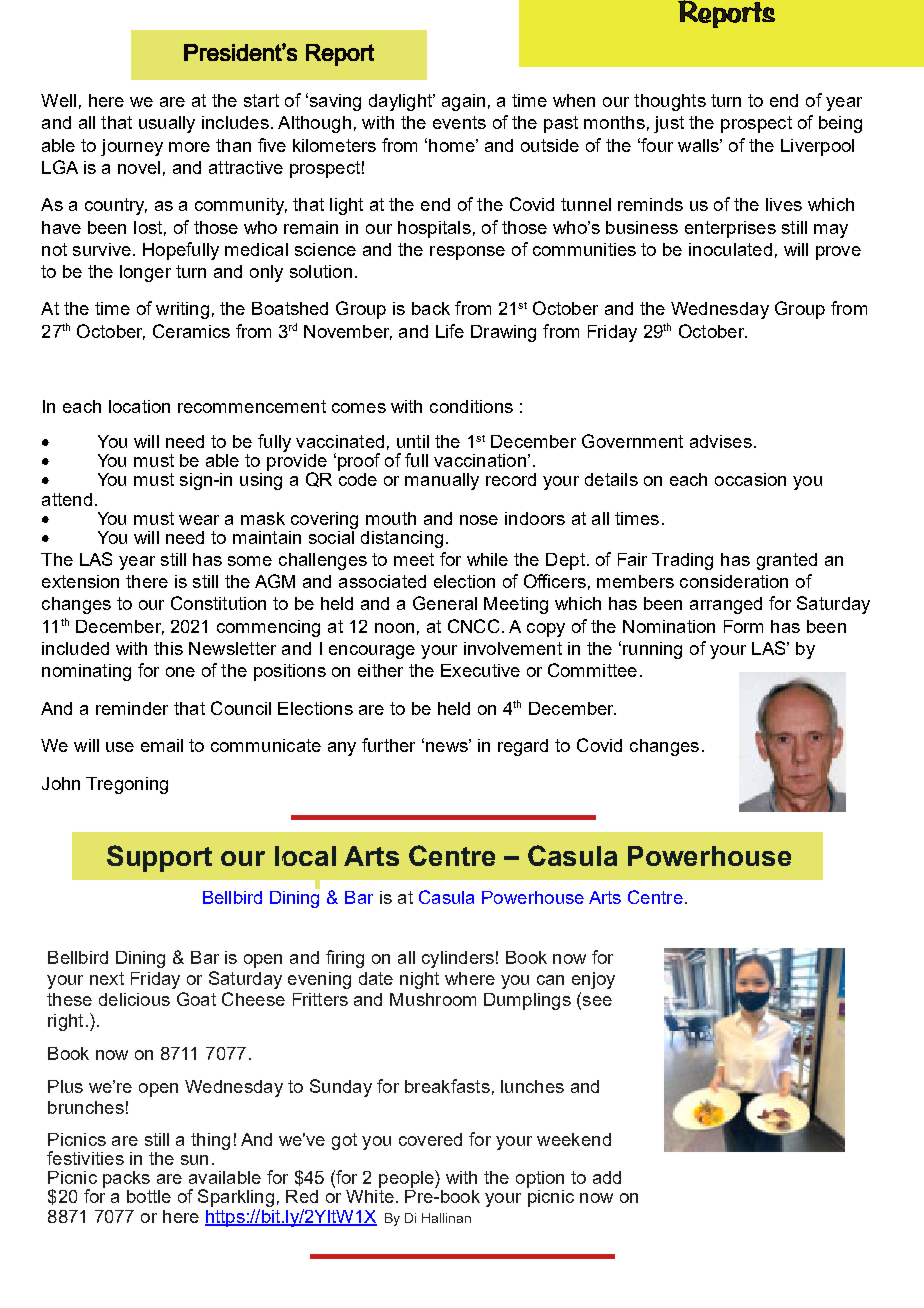 The height and width of the screenshot is (1308, 924). Describe the element at coordinates (480, 670) in the screenshot. I see `Executive` at that location.
